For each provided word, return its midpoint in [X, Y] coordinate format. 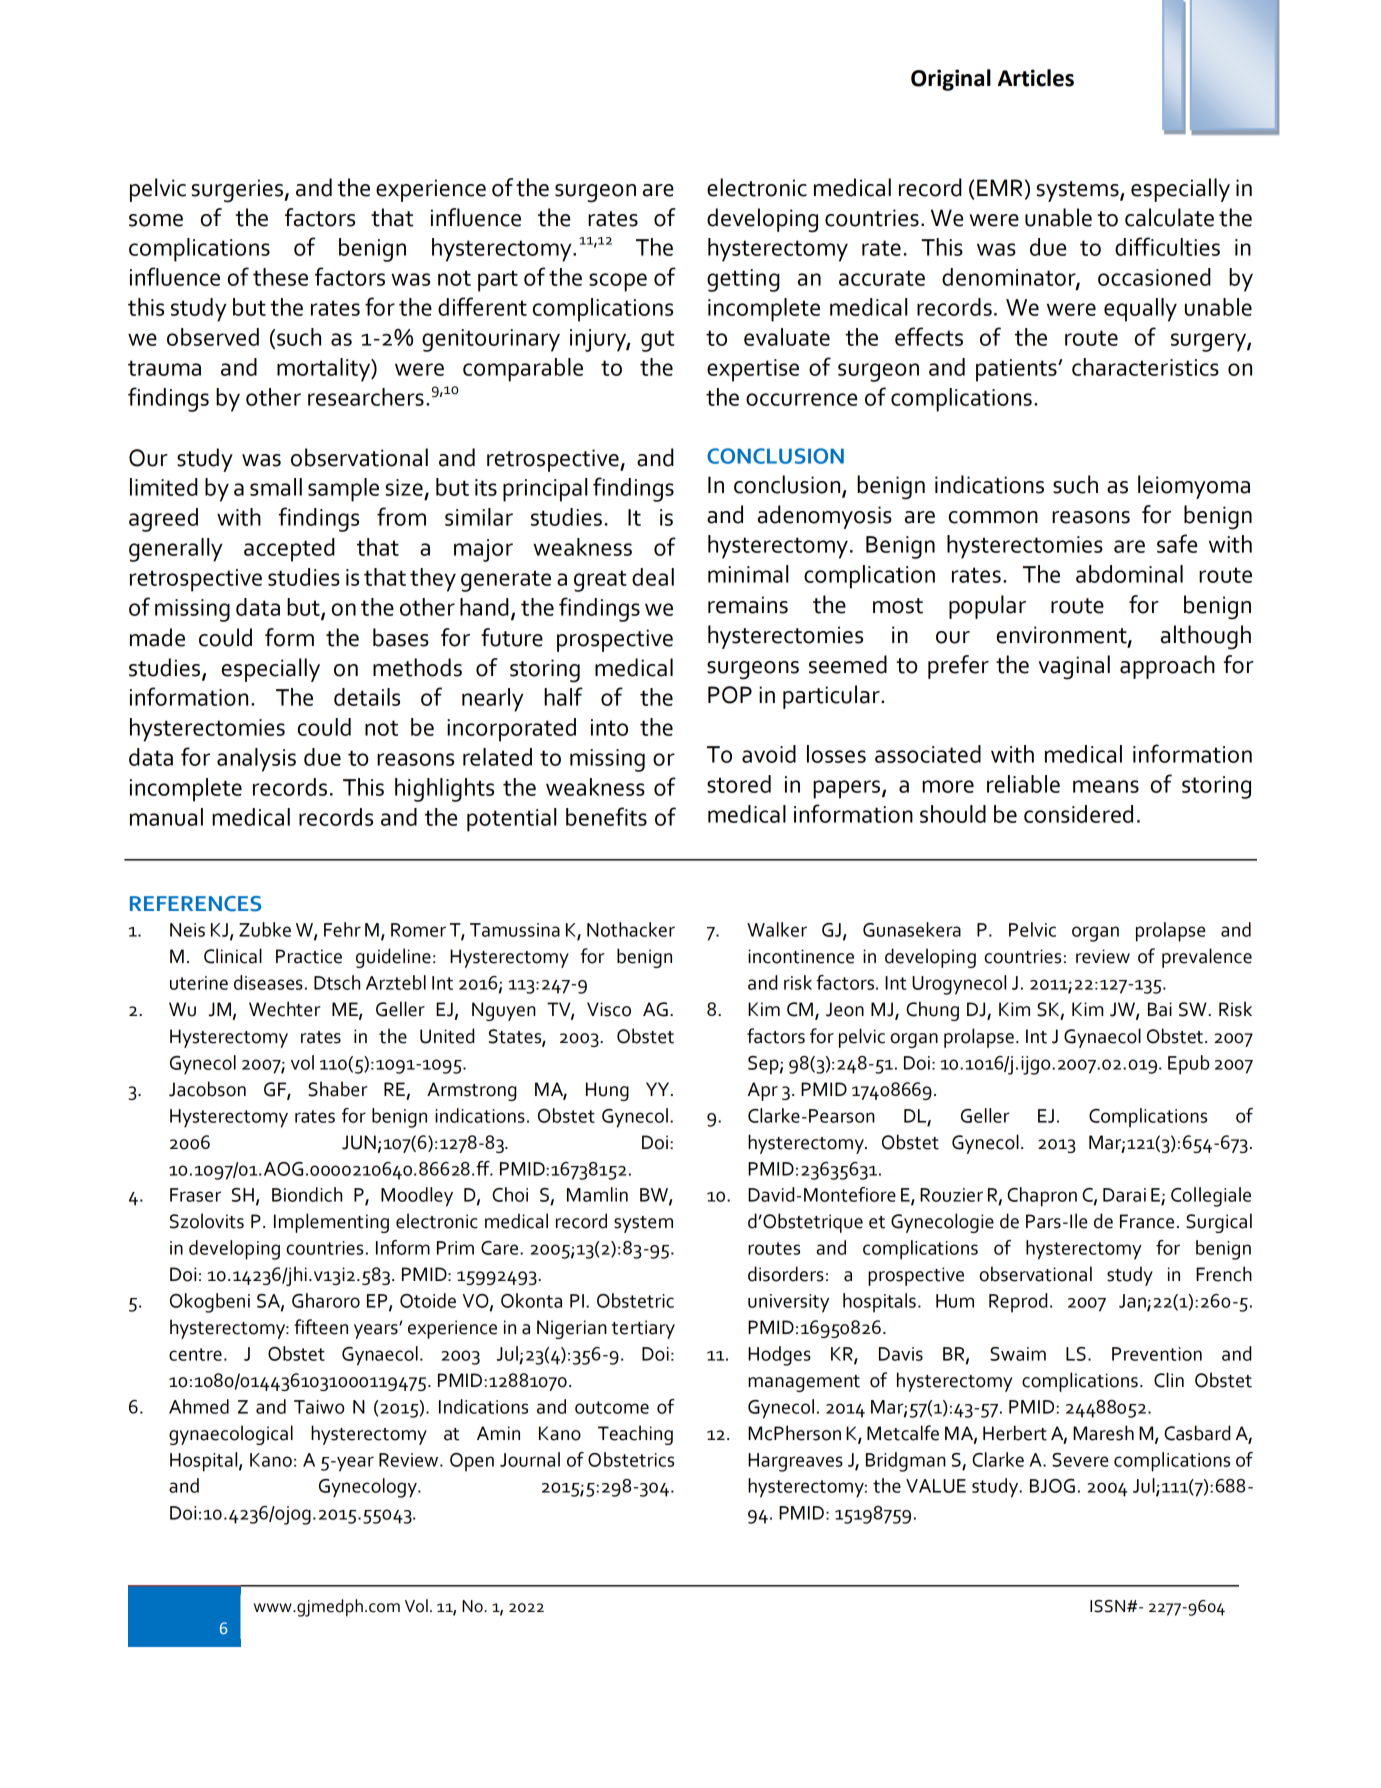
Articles [1036, 78]
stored [739, 784]
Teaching [635, 1435]
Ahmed [199, 1406]
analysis [256, 760]
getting [743, 280]
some [156, 220]
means [1106, 786]
